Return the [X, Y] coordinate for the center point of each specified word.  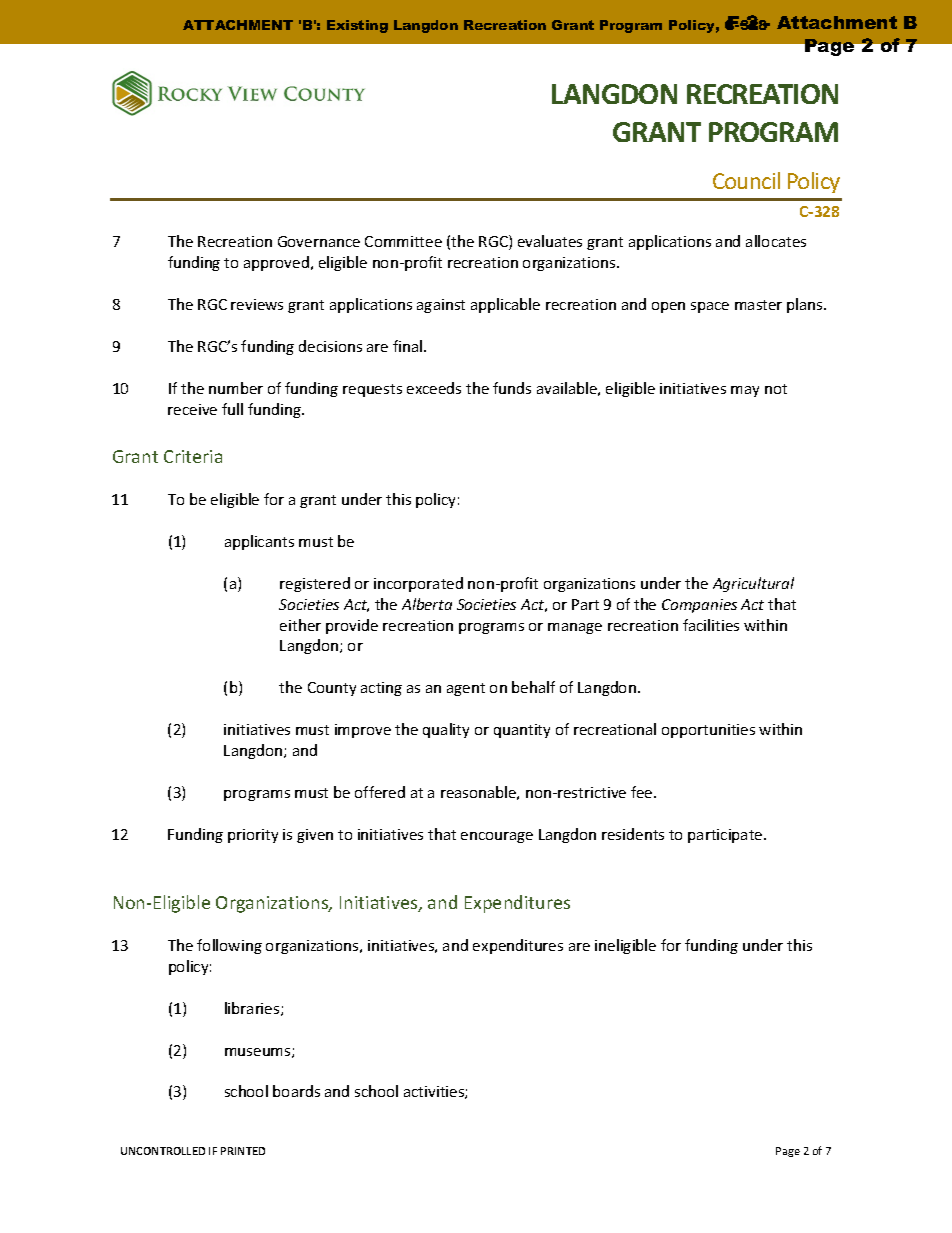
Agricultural [753, 584]
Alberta [427, 604]
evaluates [550, 241]
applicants [259, 542]
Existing [357, 26]
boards [296, 1091]
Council [746, 180]
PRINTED [243, 1151]
